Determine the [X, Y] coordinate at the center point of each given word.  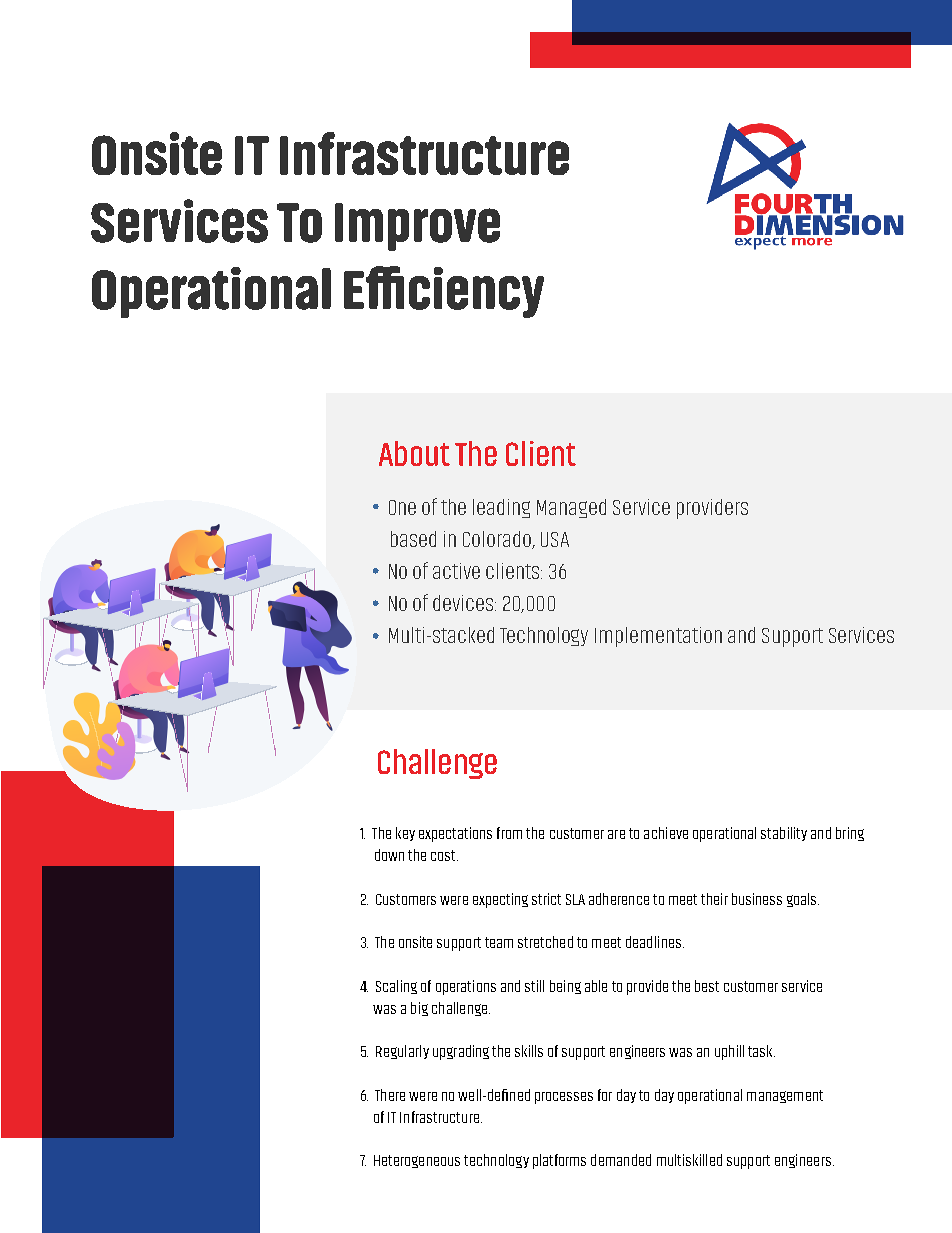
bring [850, 834]
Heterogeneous [417, 1161]
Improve [417, 227]
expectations [455, 834]
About [414, 453]
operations [466, 987]
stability [784, 834]
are [616, 834]
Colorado [498, 540]
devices [464, 603]
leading [501, 508]
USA [555, 539]
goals [803, 900]
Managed [571, 508]
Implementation [658, 637]
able [596, 986]
